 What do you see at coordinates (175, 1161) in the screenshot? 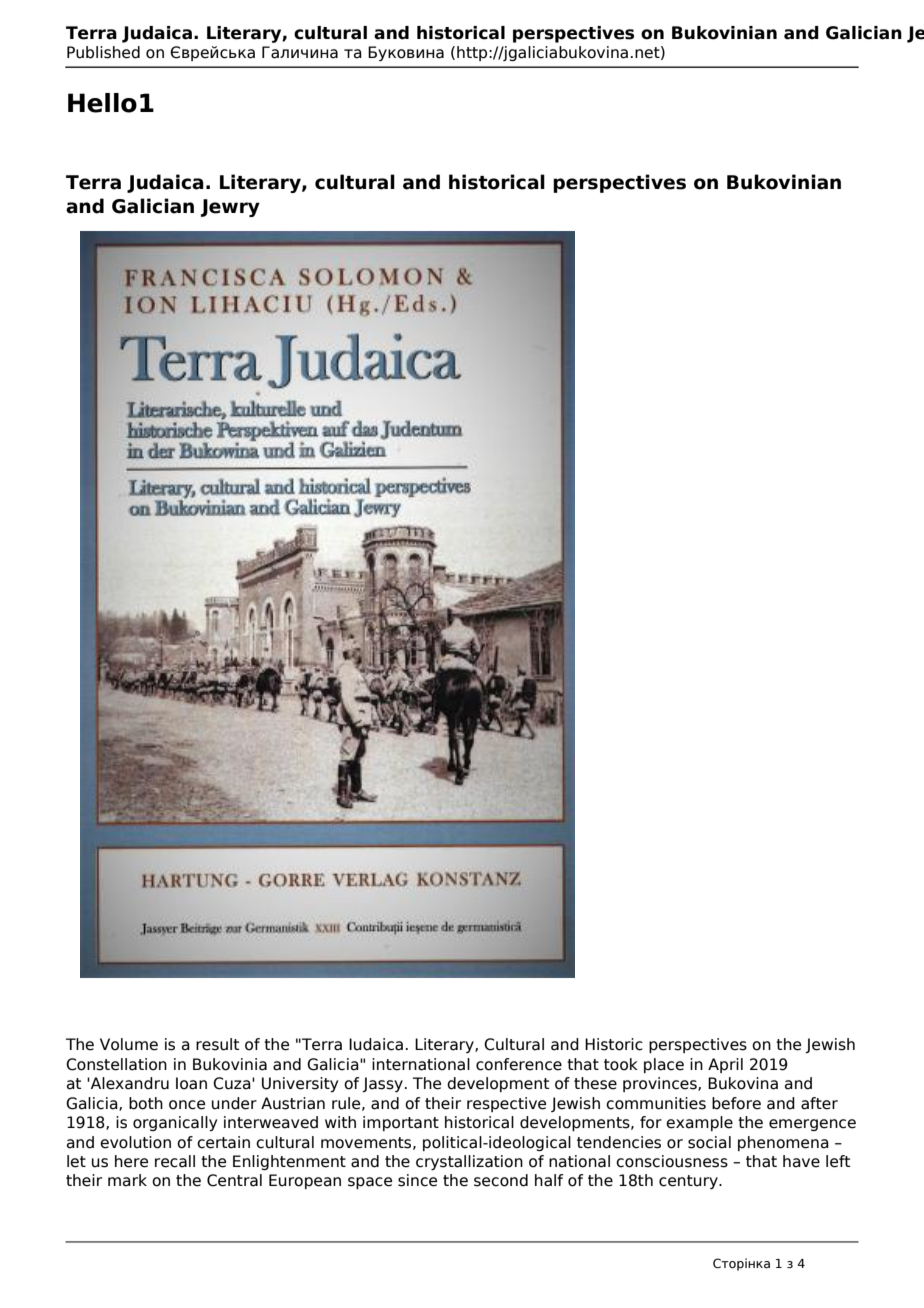
I see `recall` at bounding box center [175, 1161].
